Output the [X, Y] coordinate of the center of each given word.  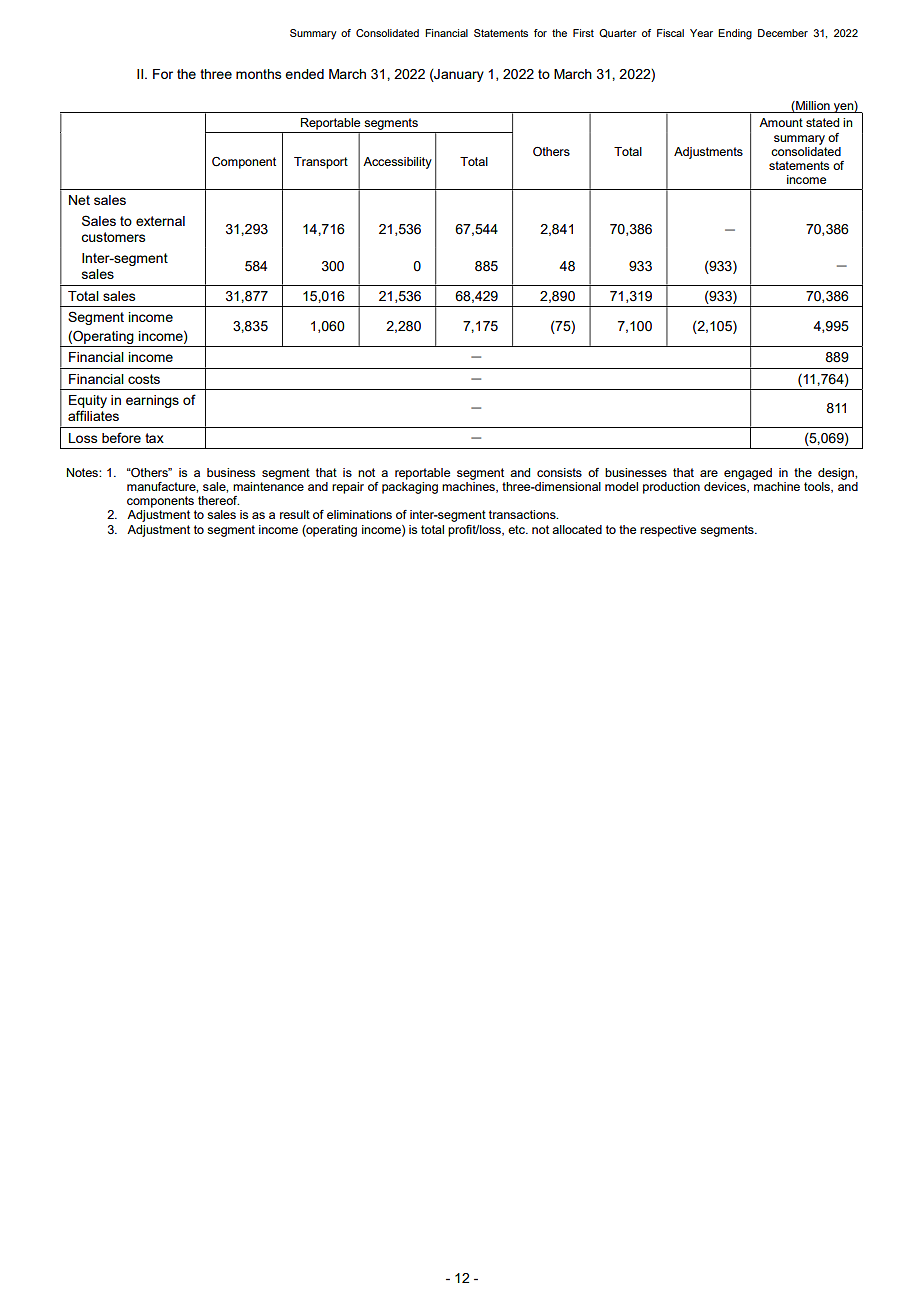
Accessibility [397, 163]
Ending [735, 34]
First [583, 33]
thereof [218, 500]
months [259, 74]
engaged [748, 474]
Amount [781, 122]
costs [144, 379]
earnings [152, 401]
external [160, 221]
